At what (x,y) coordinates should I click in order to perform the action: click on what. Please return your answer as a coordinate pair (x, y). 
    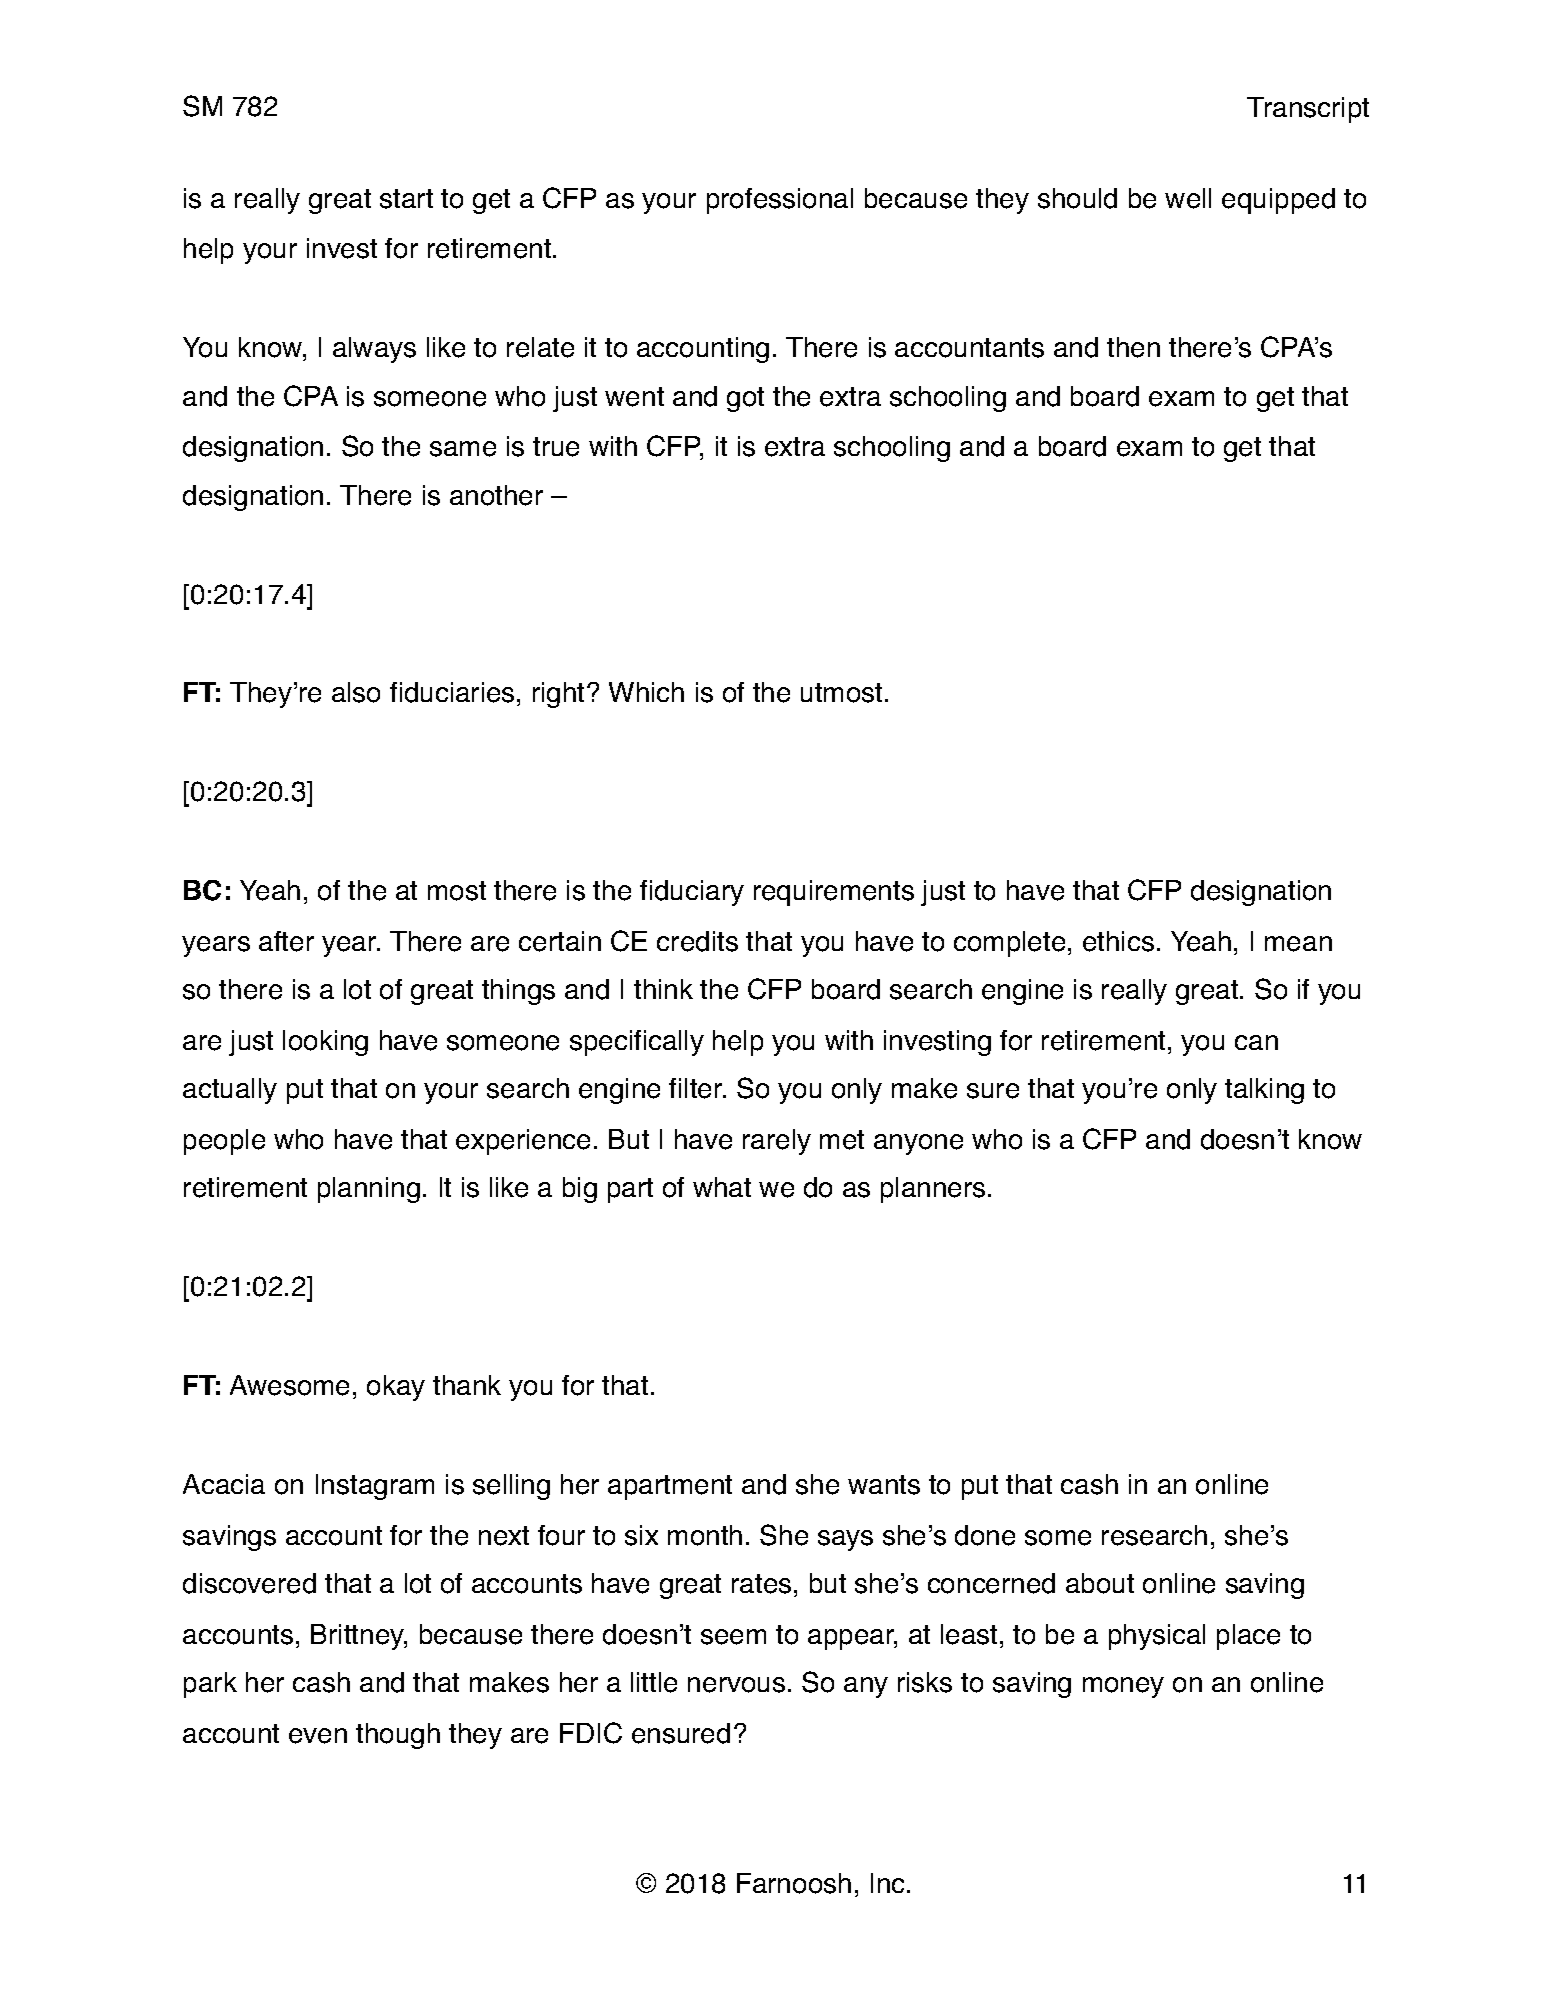
    Looking at the image, I should click on (722, 1187).
